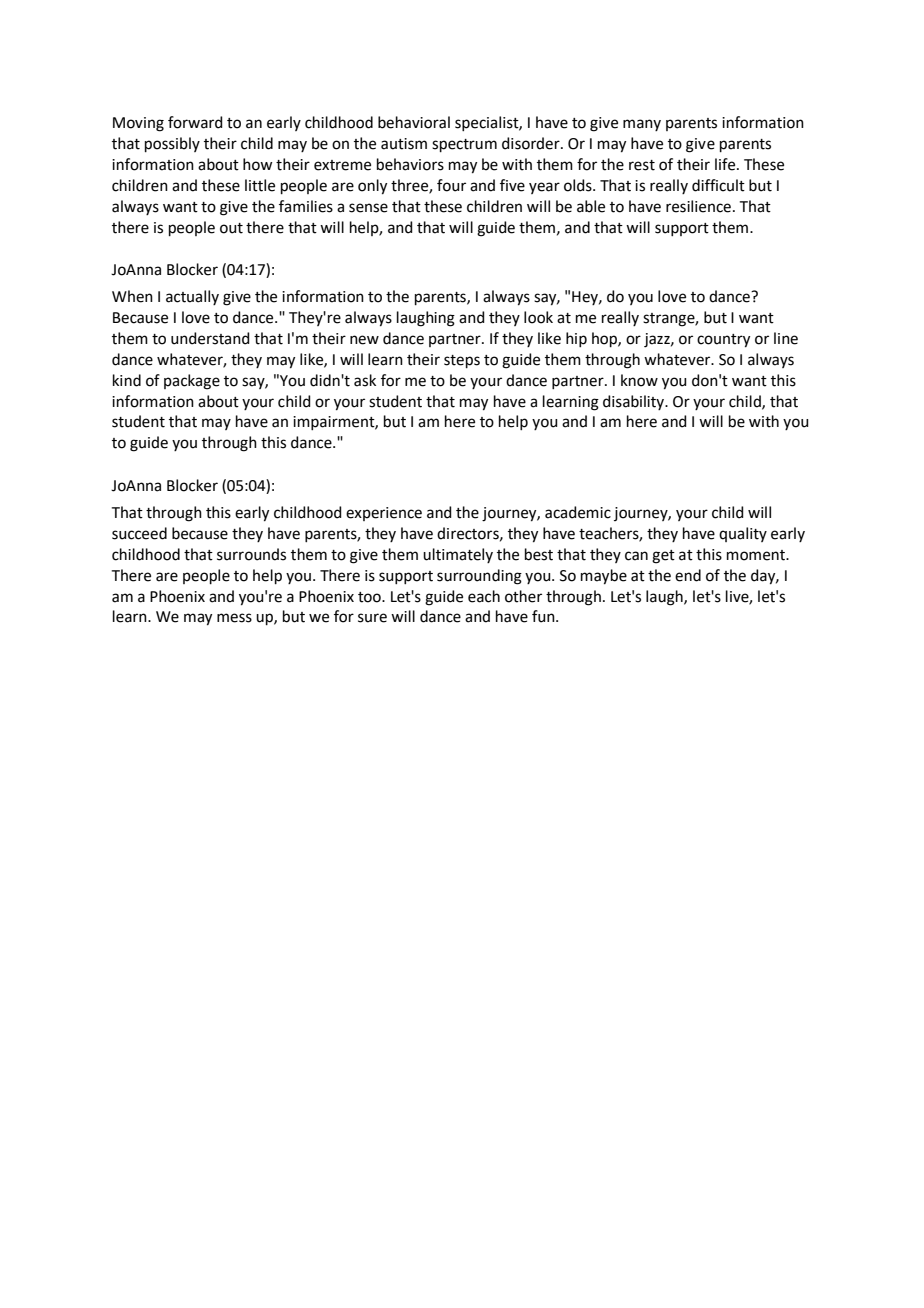 This screenshot has width=924, height=1308. Describe the element at coordinates (523, 596) in the screenshot. I see `other` at that location.
